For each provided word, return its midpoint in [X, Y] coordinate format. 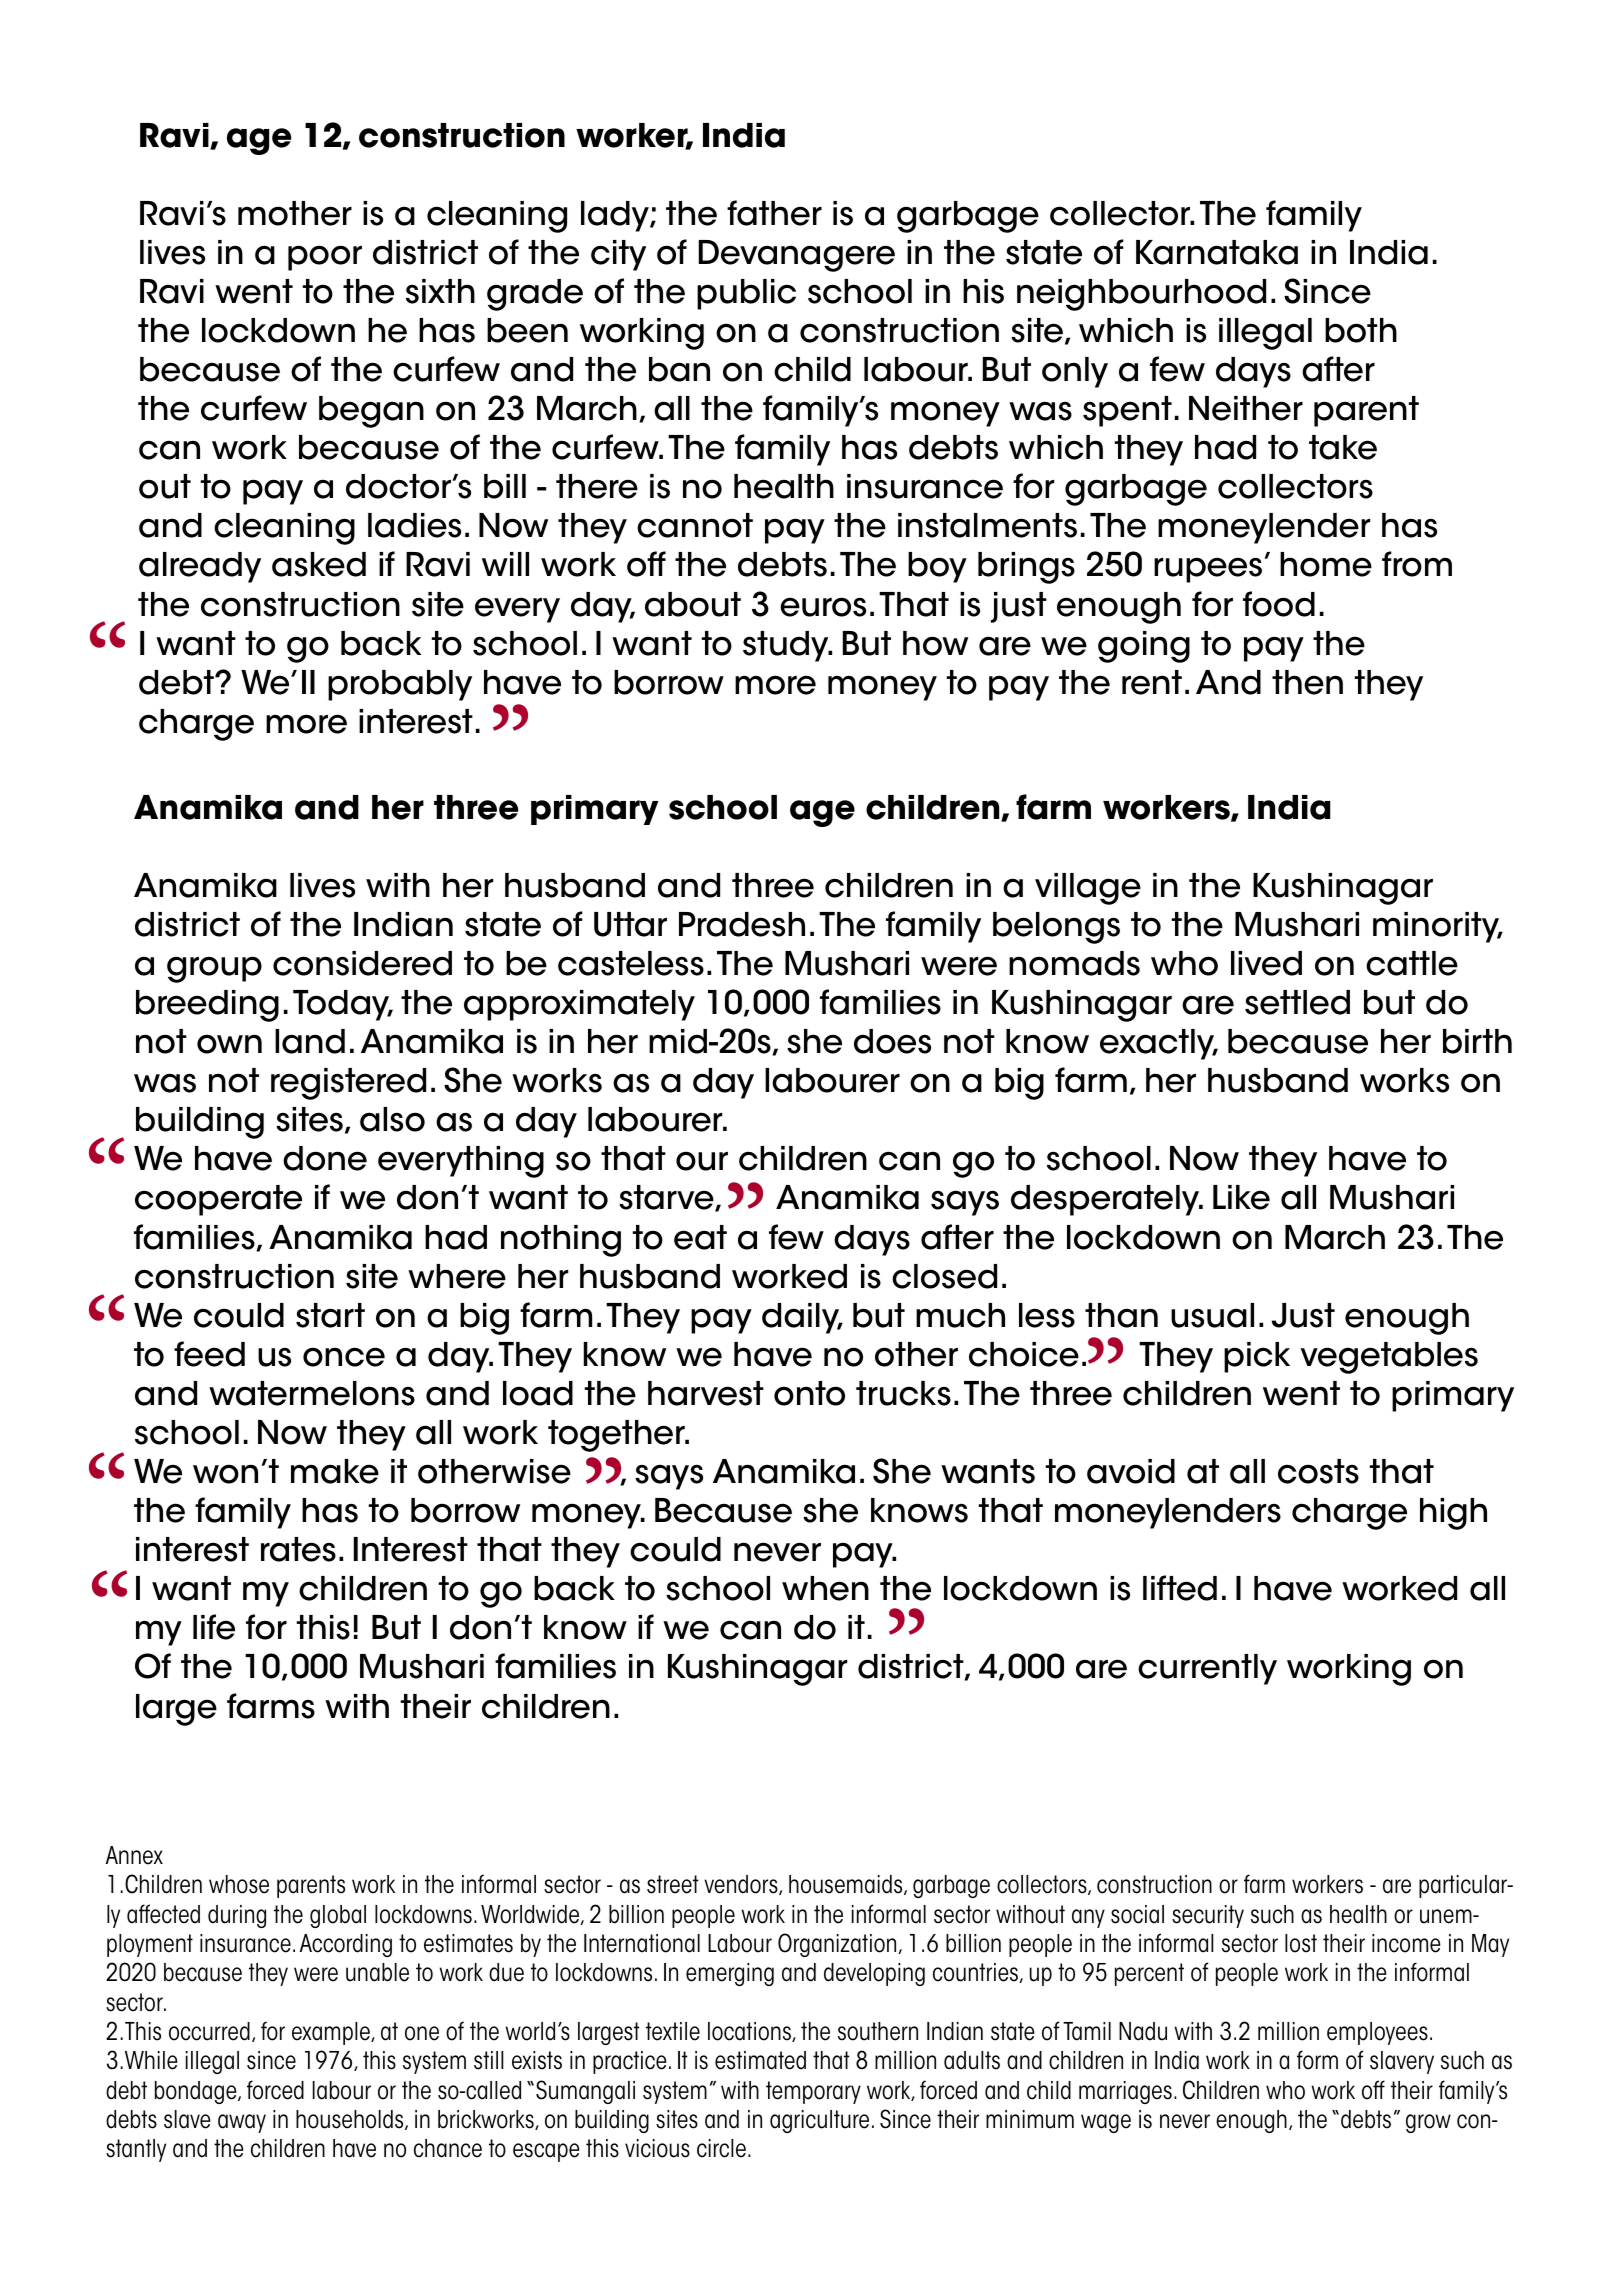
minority [1437, 927]
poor [325, 258]
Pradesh [742, 924]
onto [809, 1393]
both [1361, 330]
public [746, 294]
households [351, 2120]
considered [362, 963]
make [335, 1471]
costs [1318, 1471]
